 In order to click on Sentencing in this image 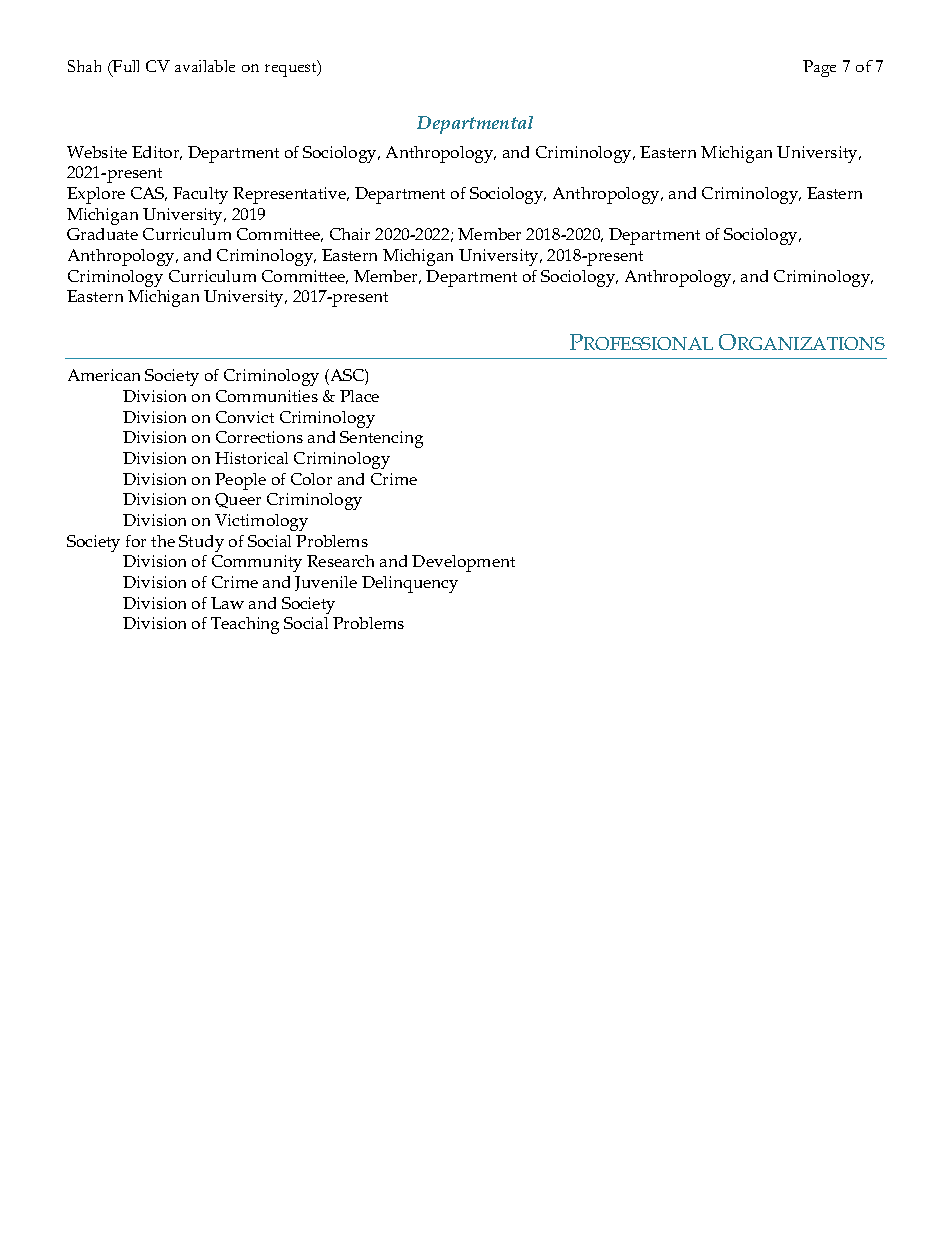, I will do `click(381, 439)`.
